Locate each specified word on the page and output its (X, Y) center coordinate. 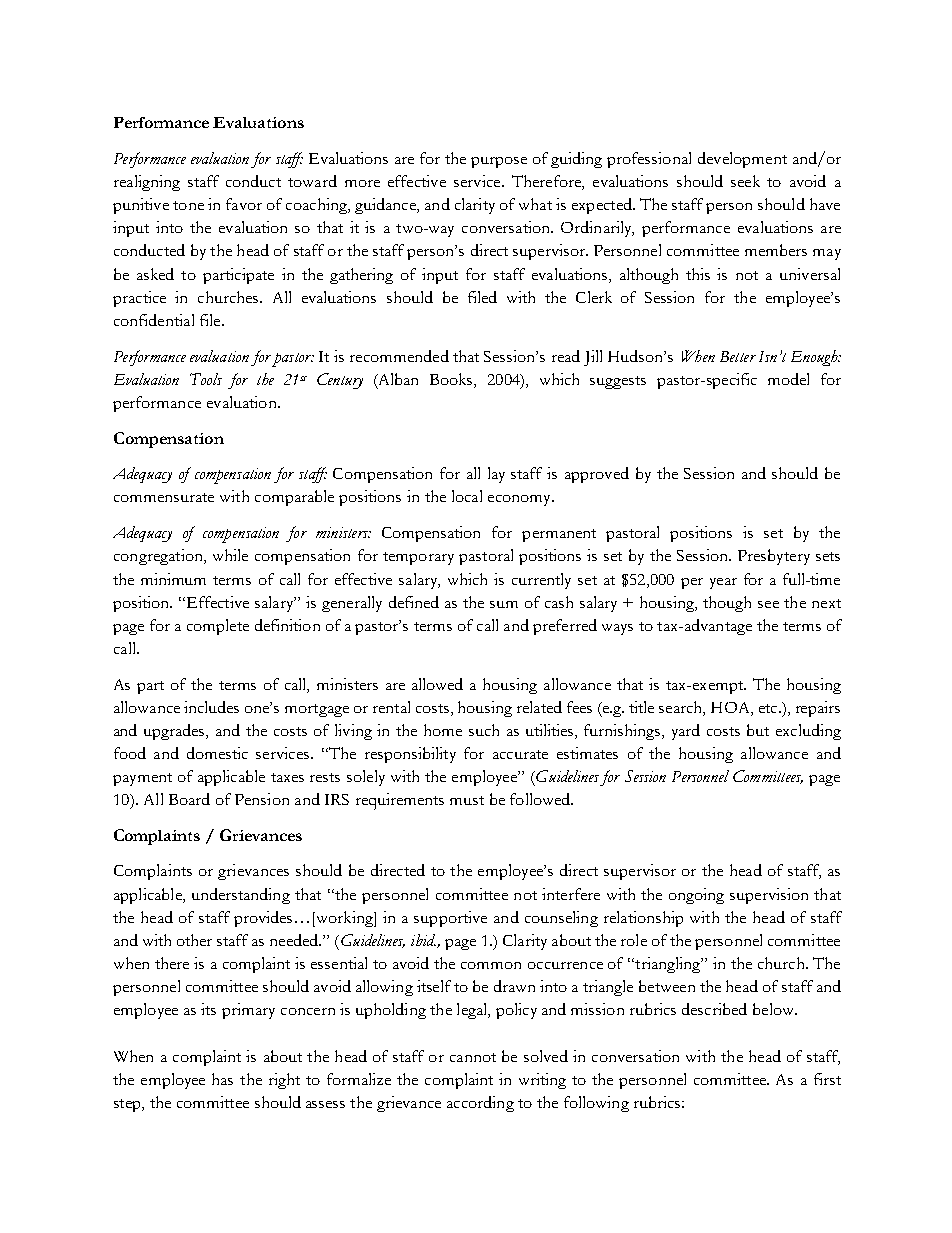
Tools (206, 379)
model (788, 379)
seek (745, 181)
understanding (241, 896)
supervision (769, 896)
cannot (473, 1057)
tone (188, 205)
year (723, 583)
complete (218, 627)
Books (452, 380)
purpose (499, 162)
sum (504, 604)
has (222, 1079)
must (467, 800)
